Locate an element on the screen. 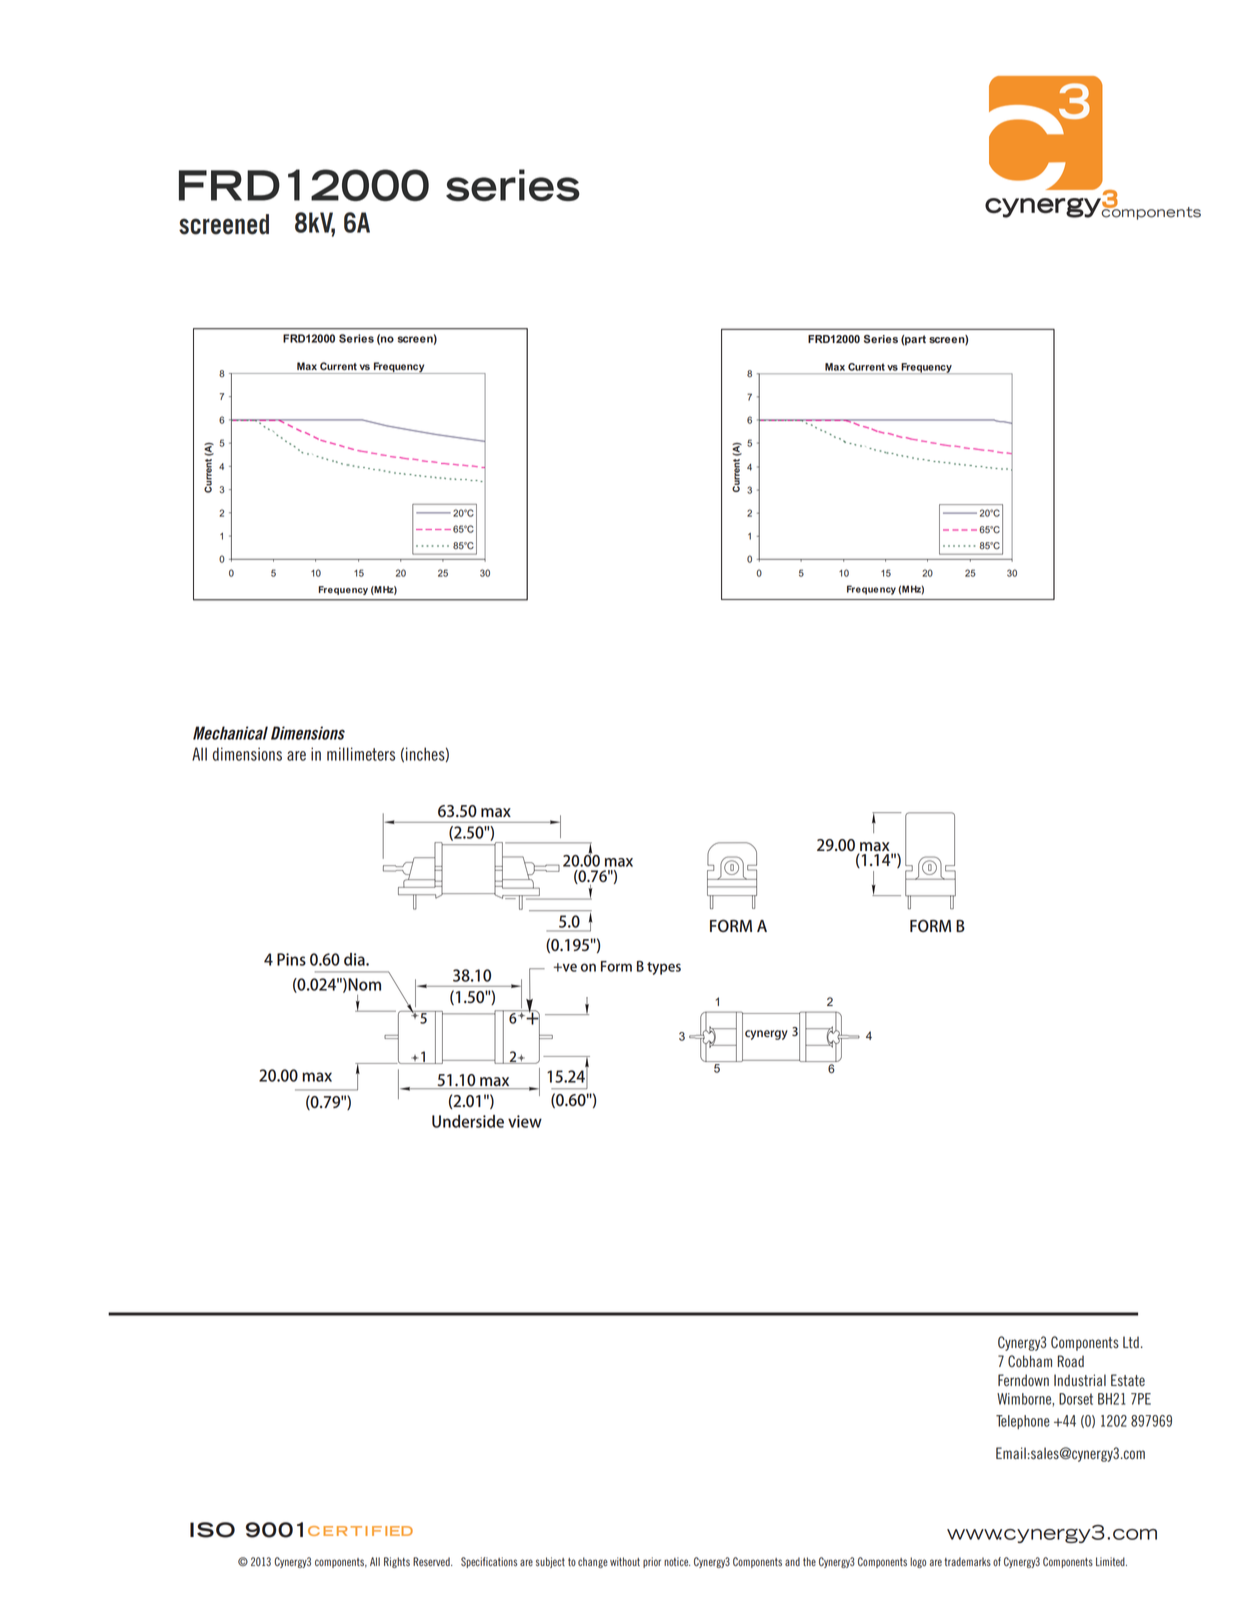 This screenshot has height=1614, width=1259. Mechanical is located at coordinates (230, 733).
